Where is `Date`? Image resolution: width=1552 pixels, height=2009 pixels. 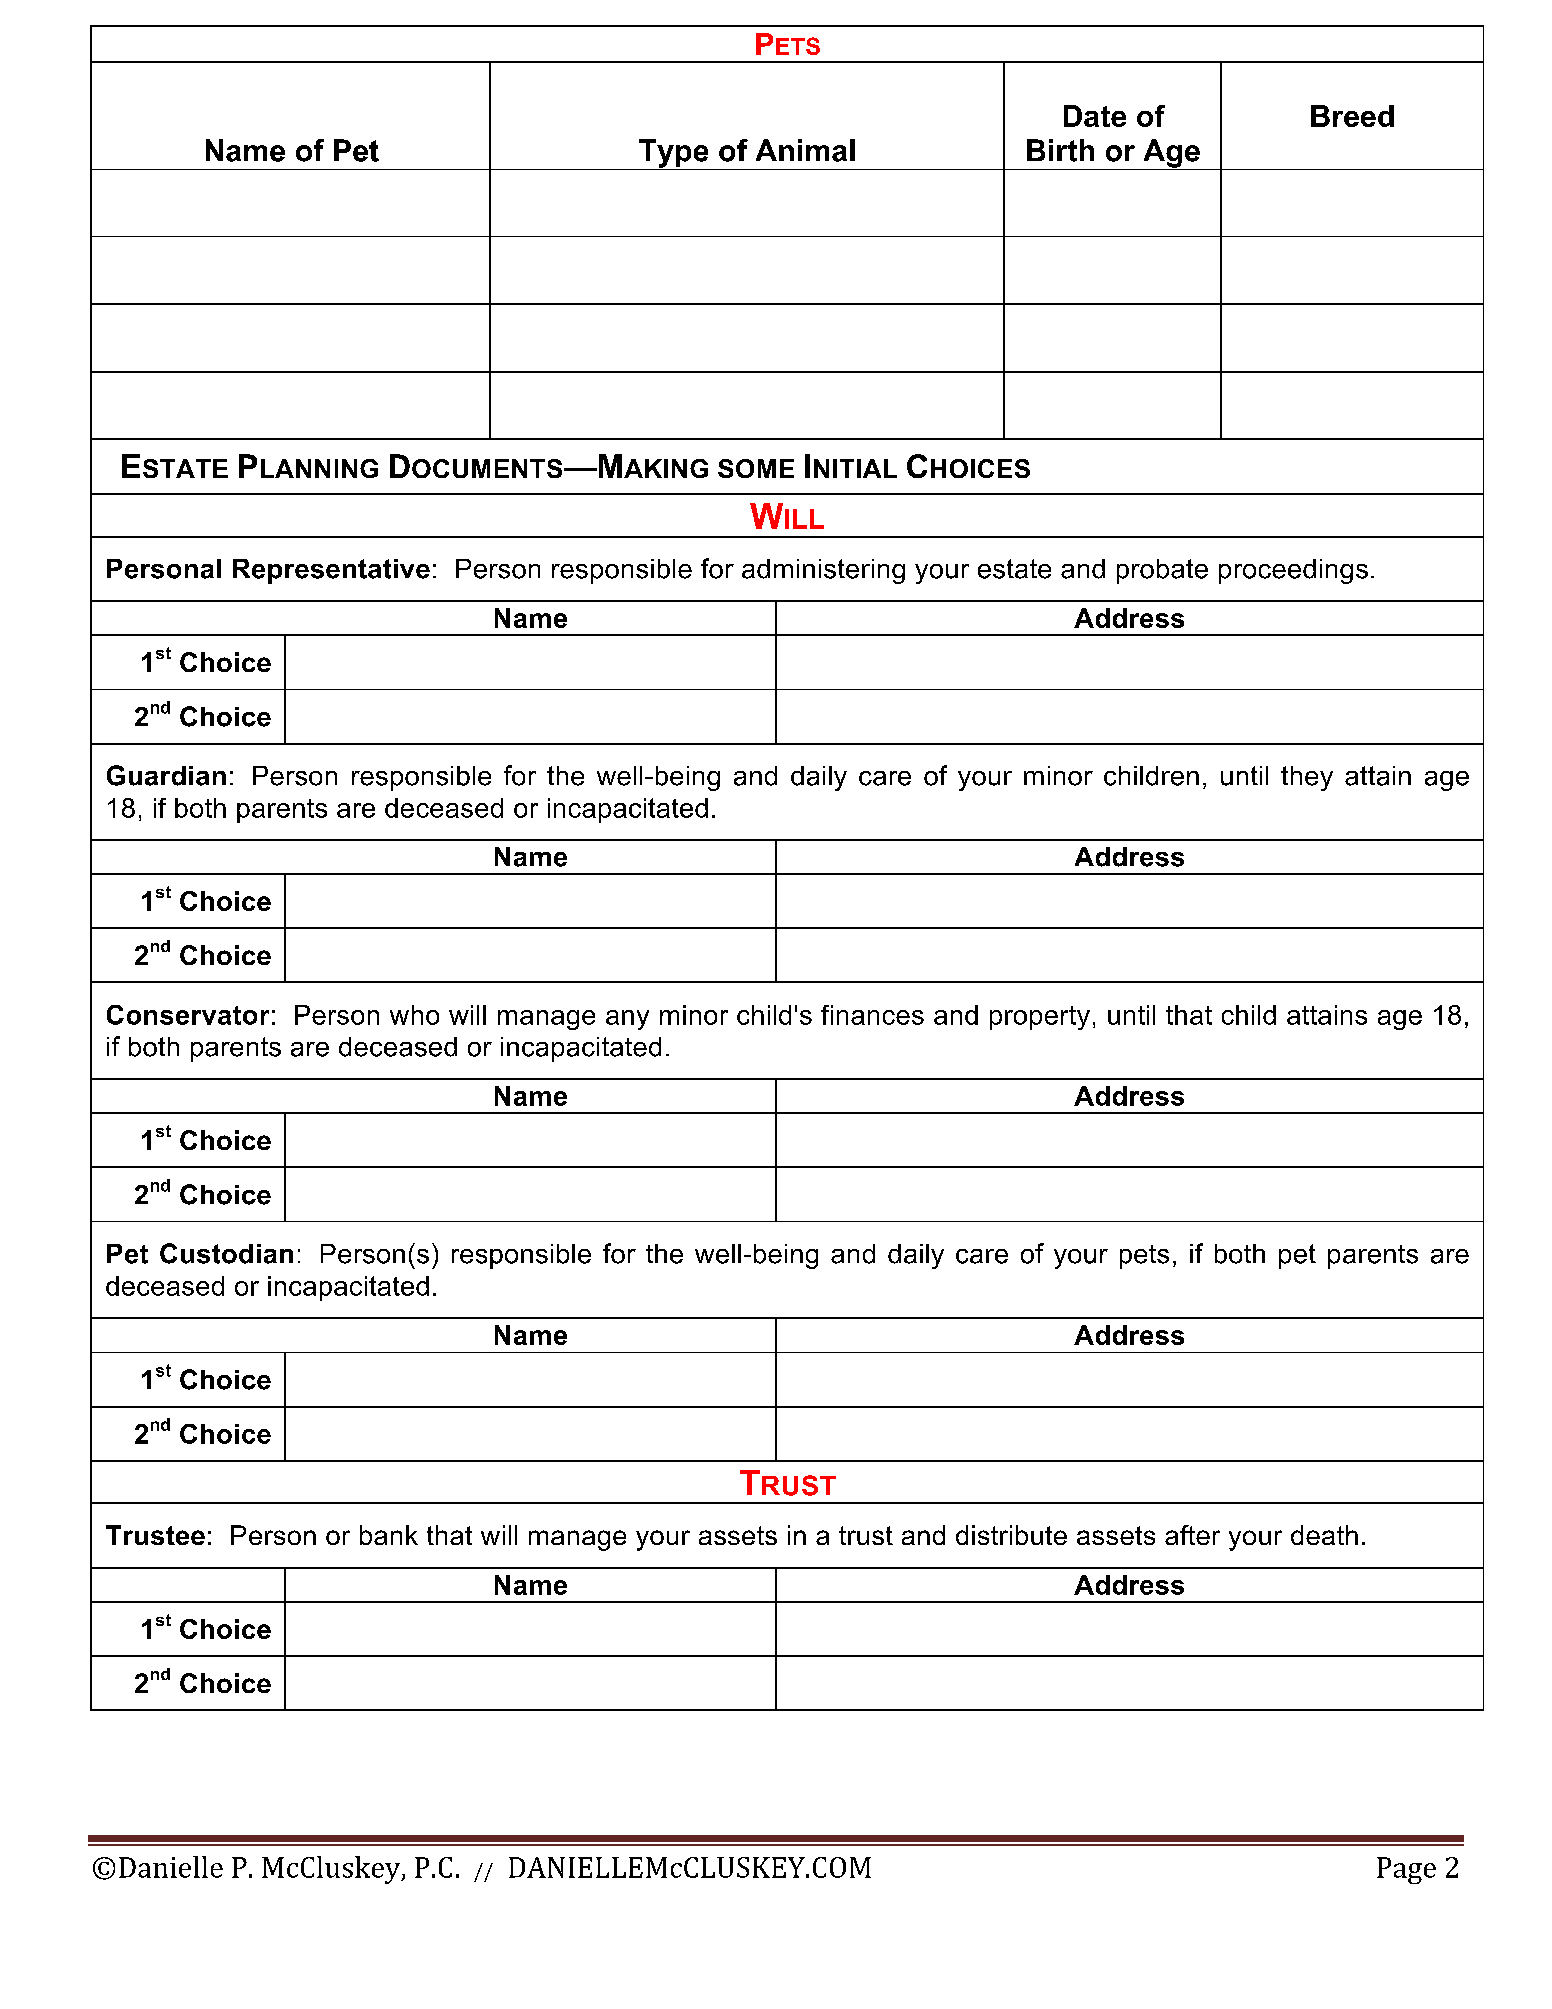
Date is located at coordinates (1095, 116).
